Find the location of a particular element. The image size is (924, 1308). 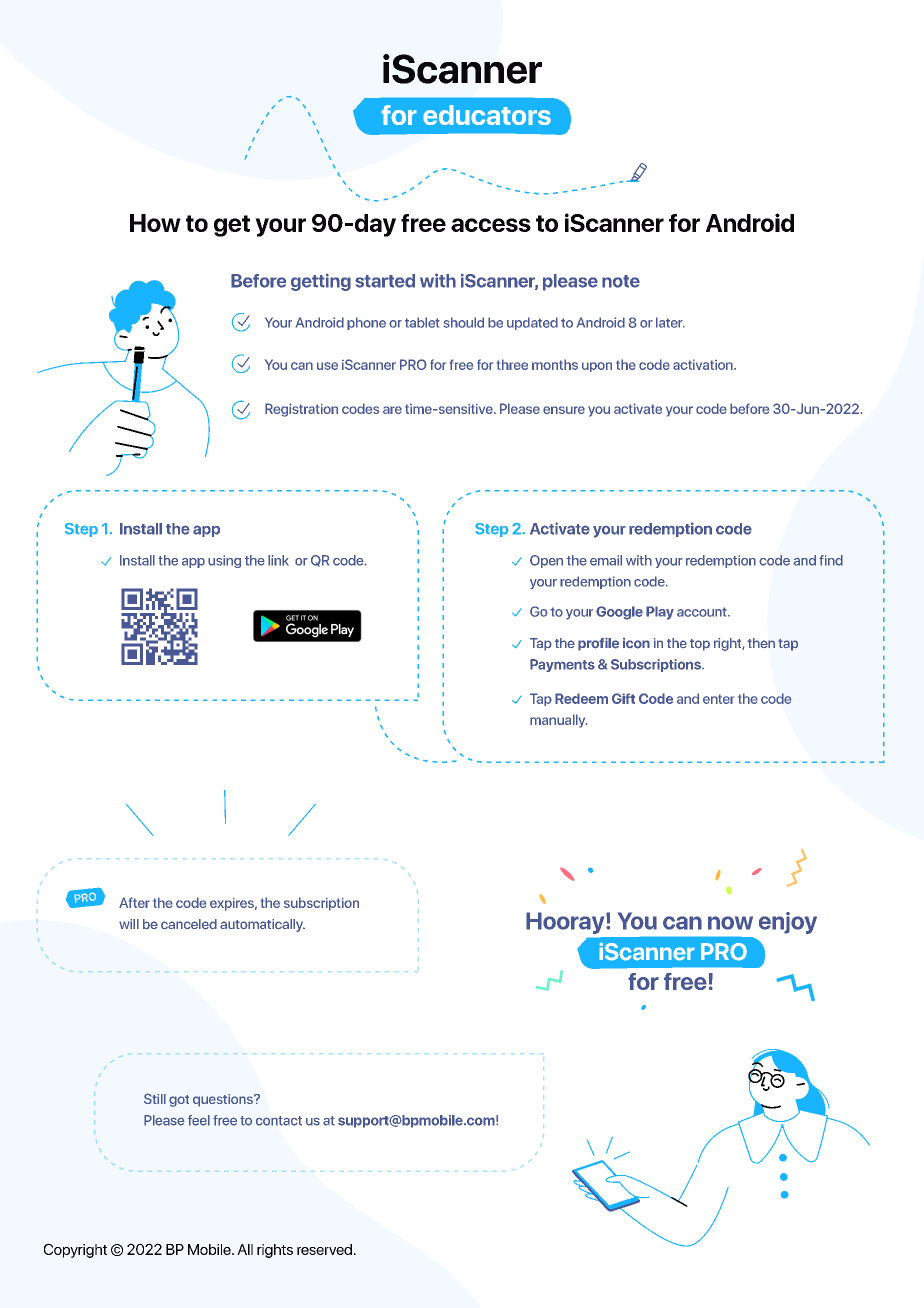

How is located at coordinates (155, 223).
